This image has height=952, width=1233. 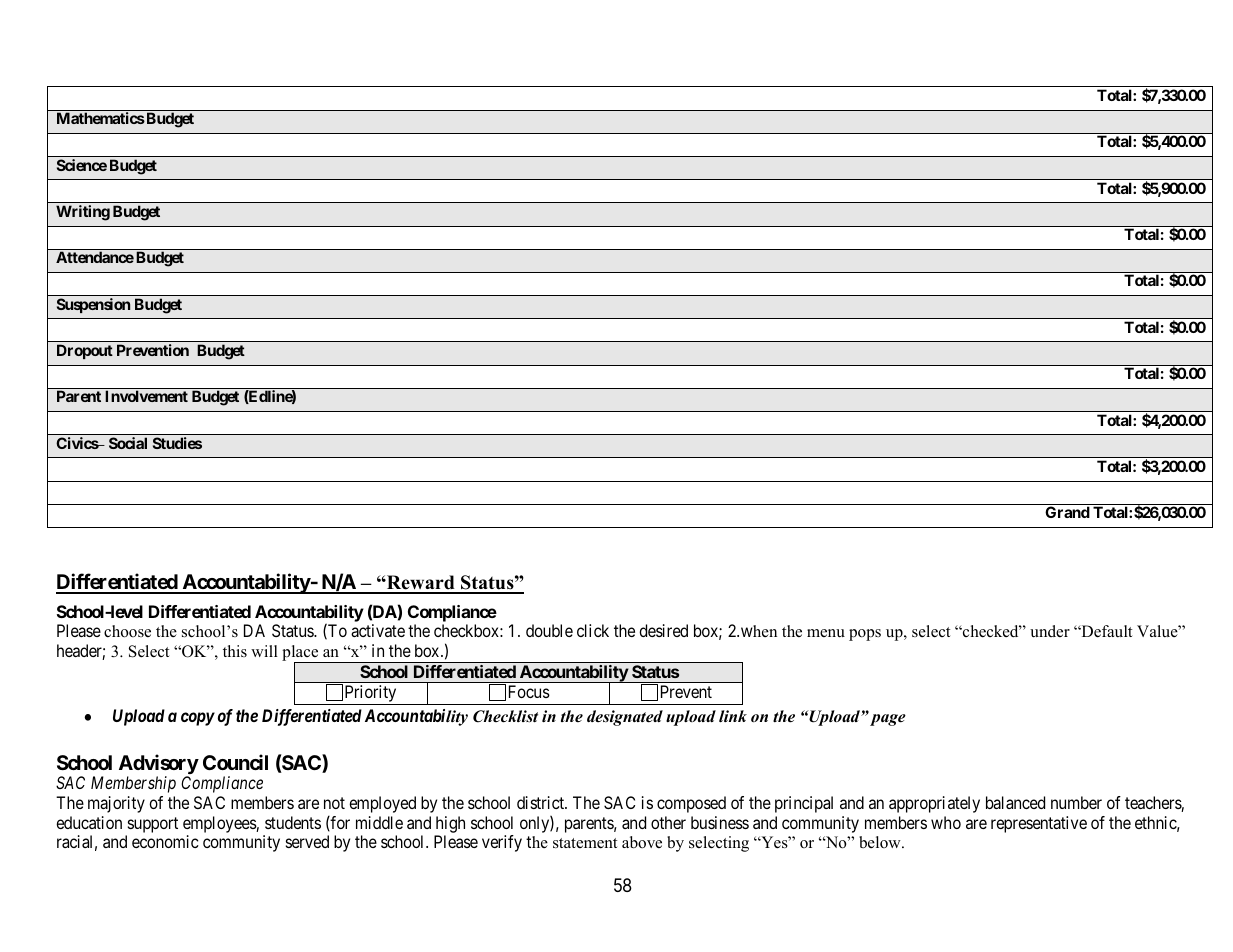 What do you see at coordinates (865, 635) in the image?
I see `pops` at bounding box center [865, 635].
